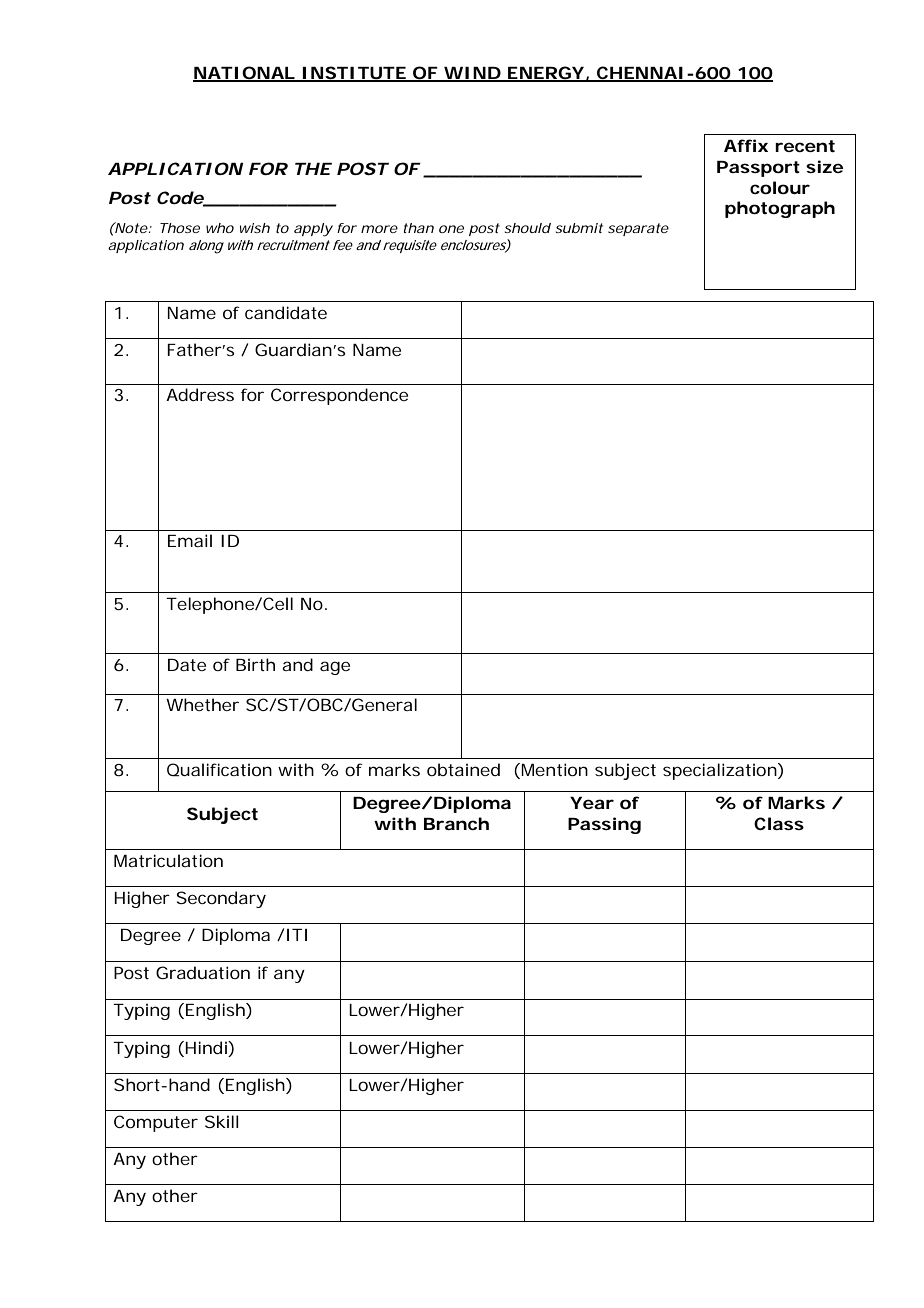 This image has height=1308, width=924. I want to click on Class, so click(779, 823).
